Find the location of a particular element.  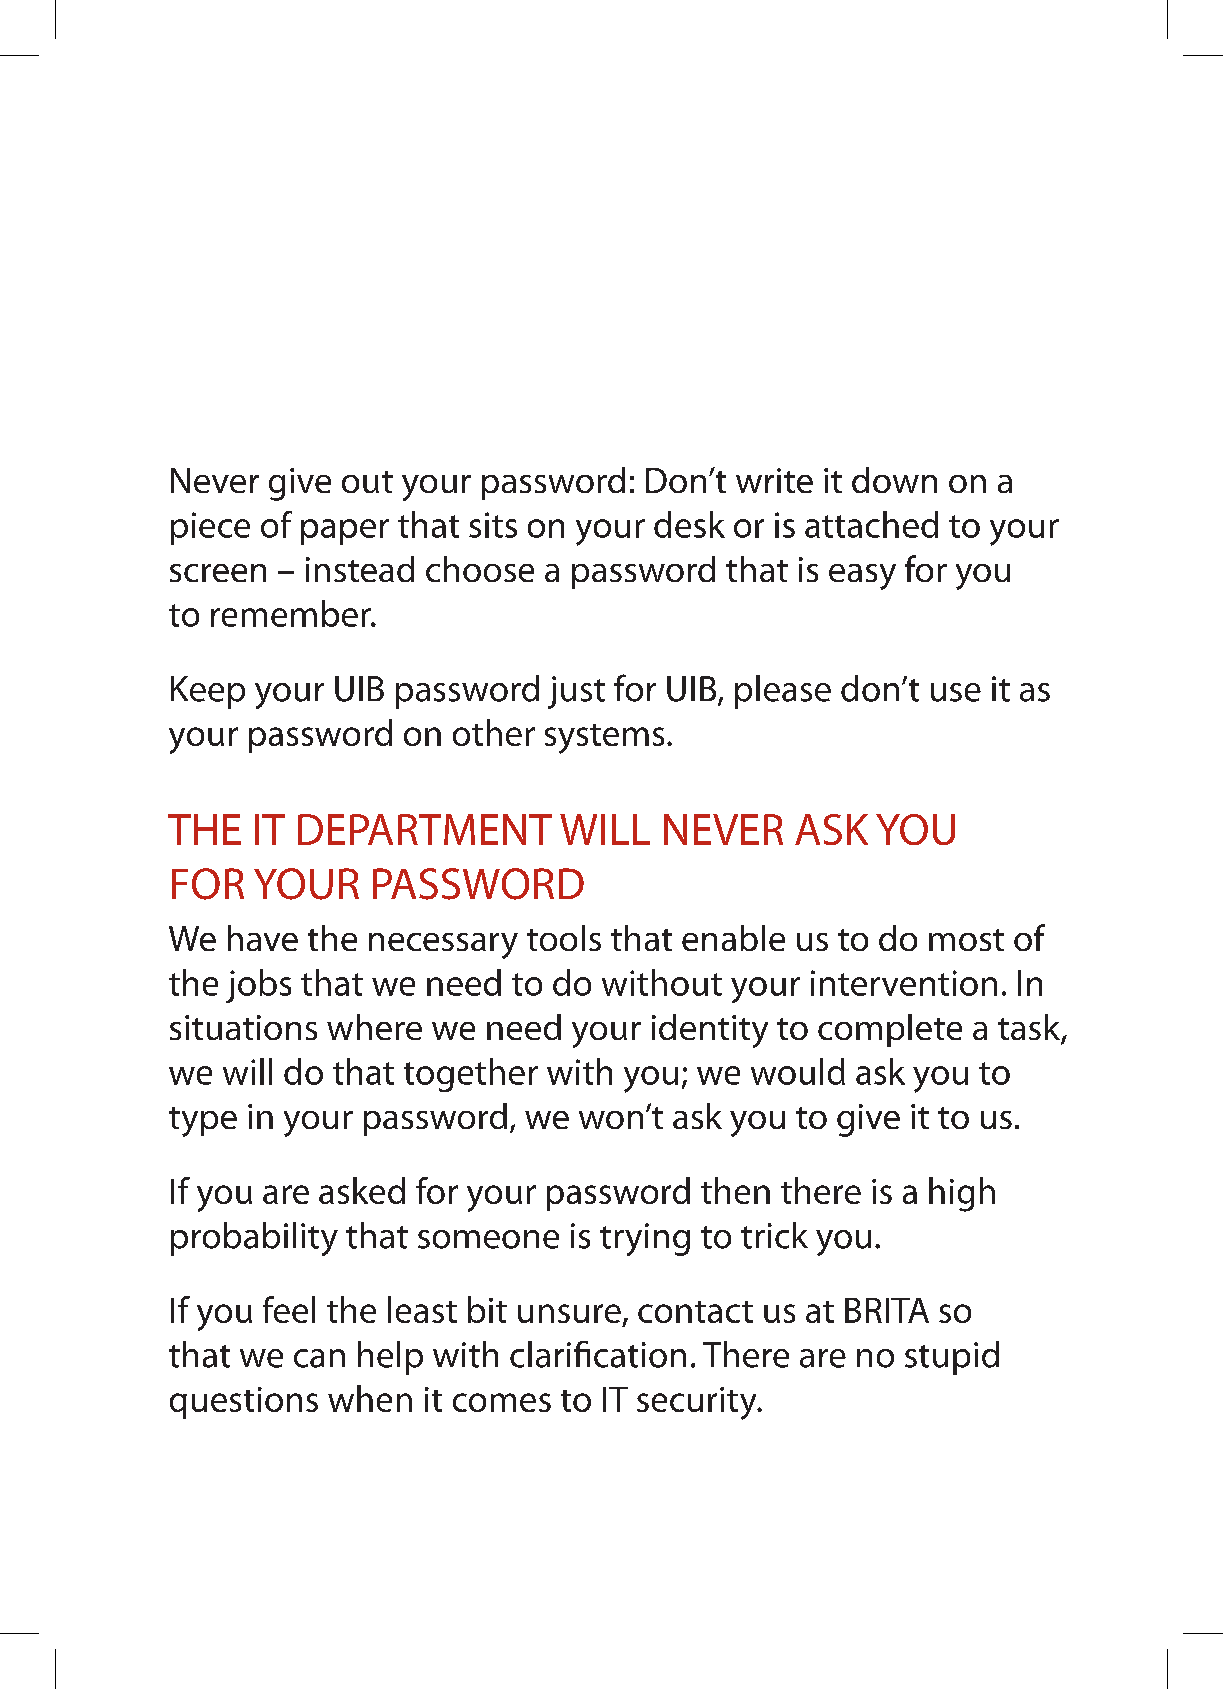

desk is located at coordinates (689, 524).
